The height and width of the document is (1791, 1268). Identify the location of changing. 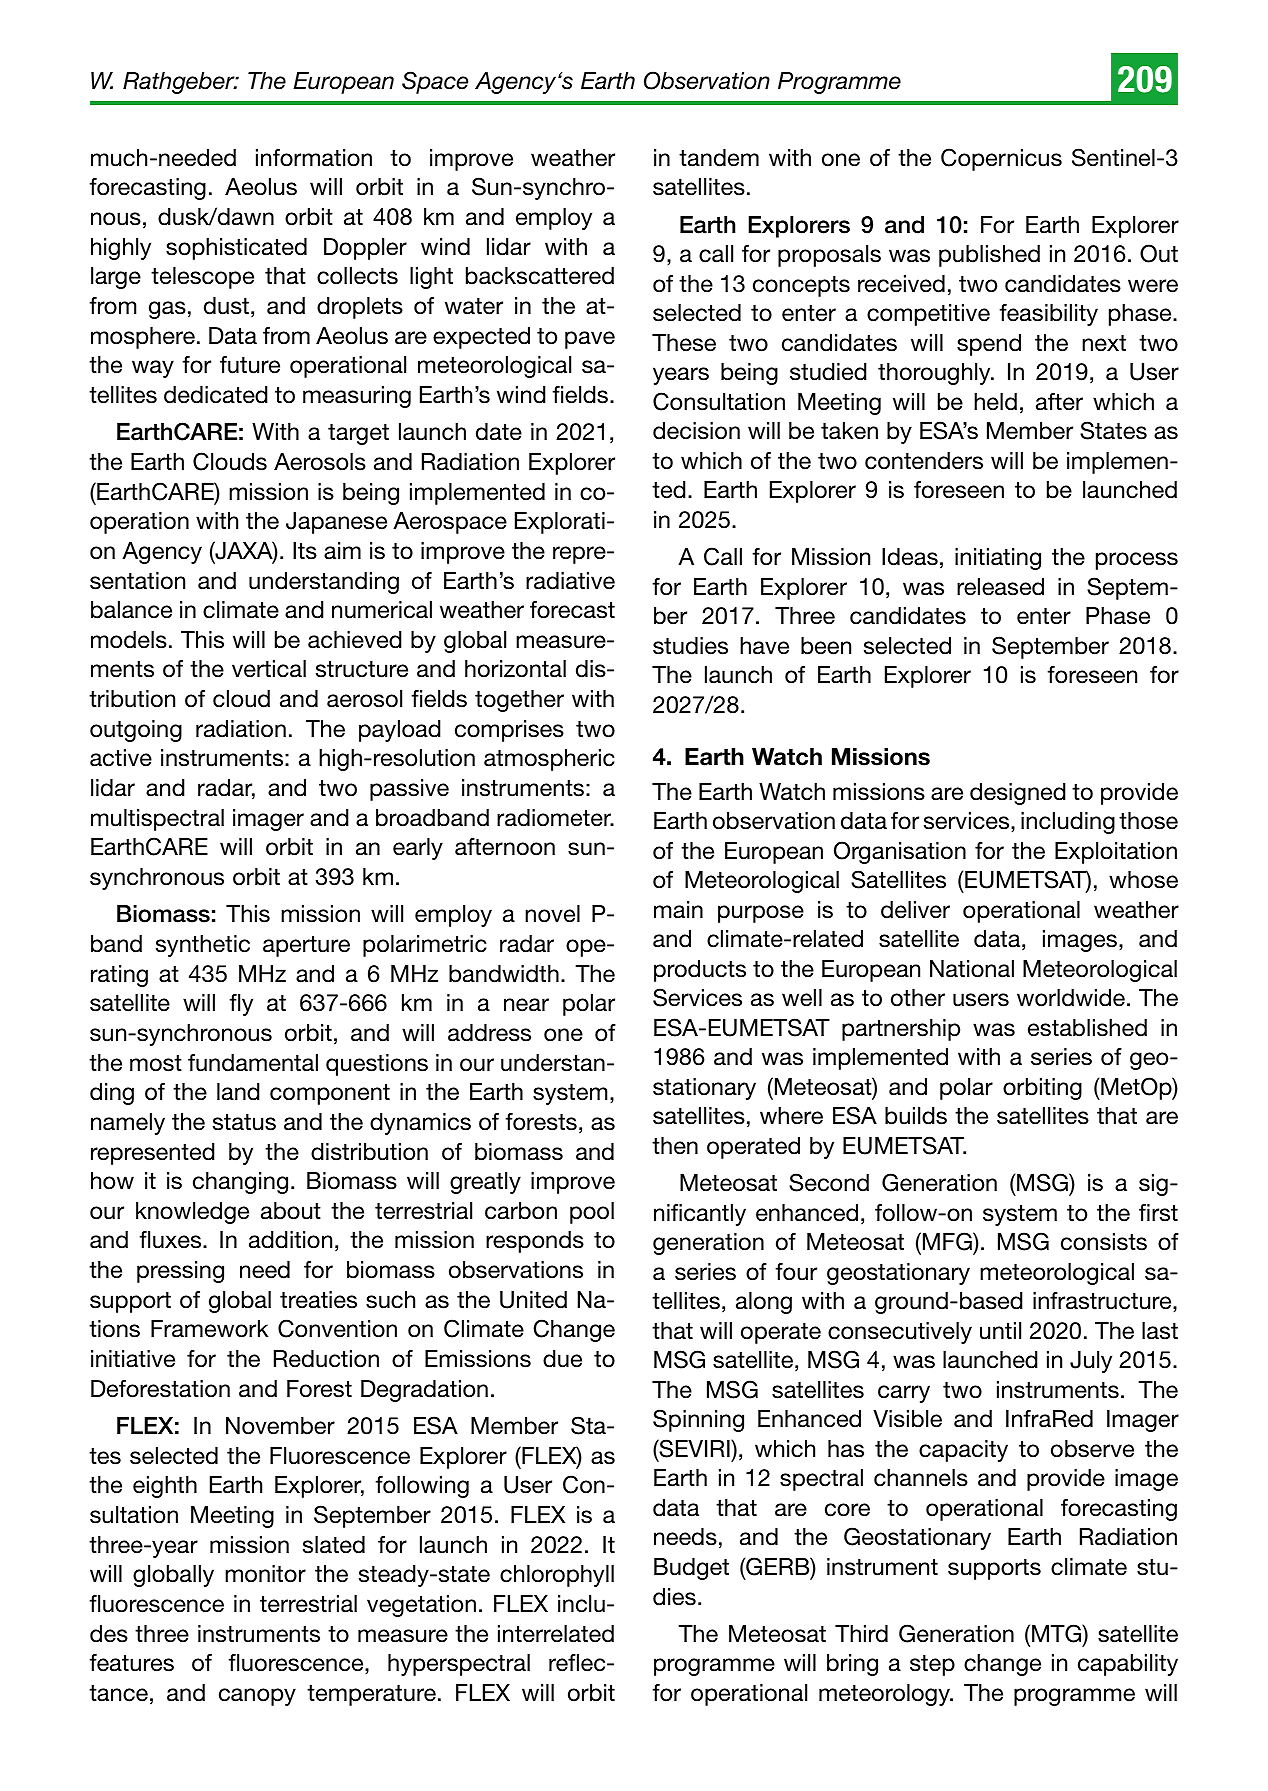
(240, 1183).
